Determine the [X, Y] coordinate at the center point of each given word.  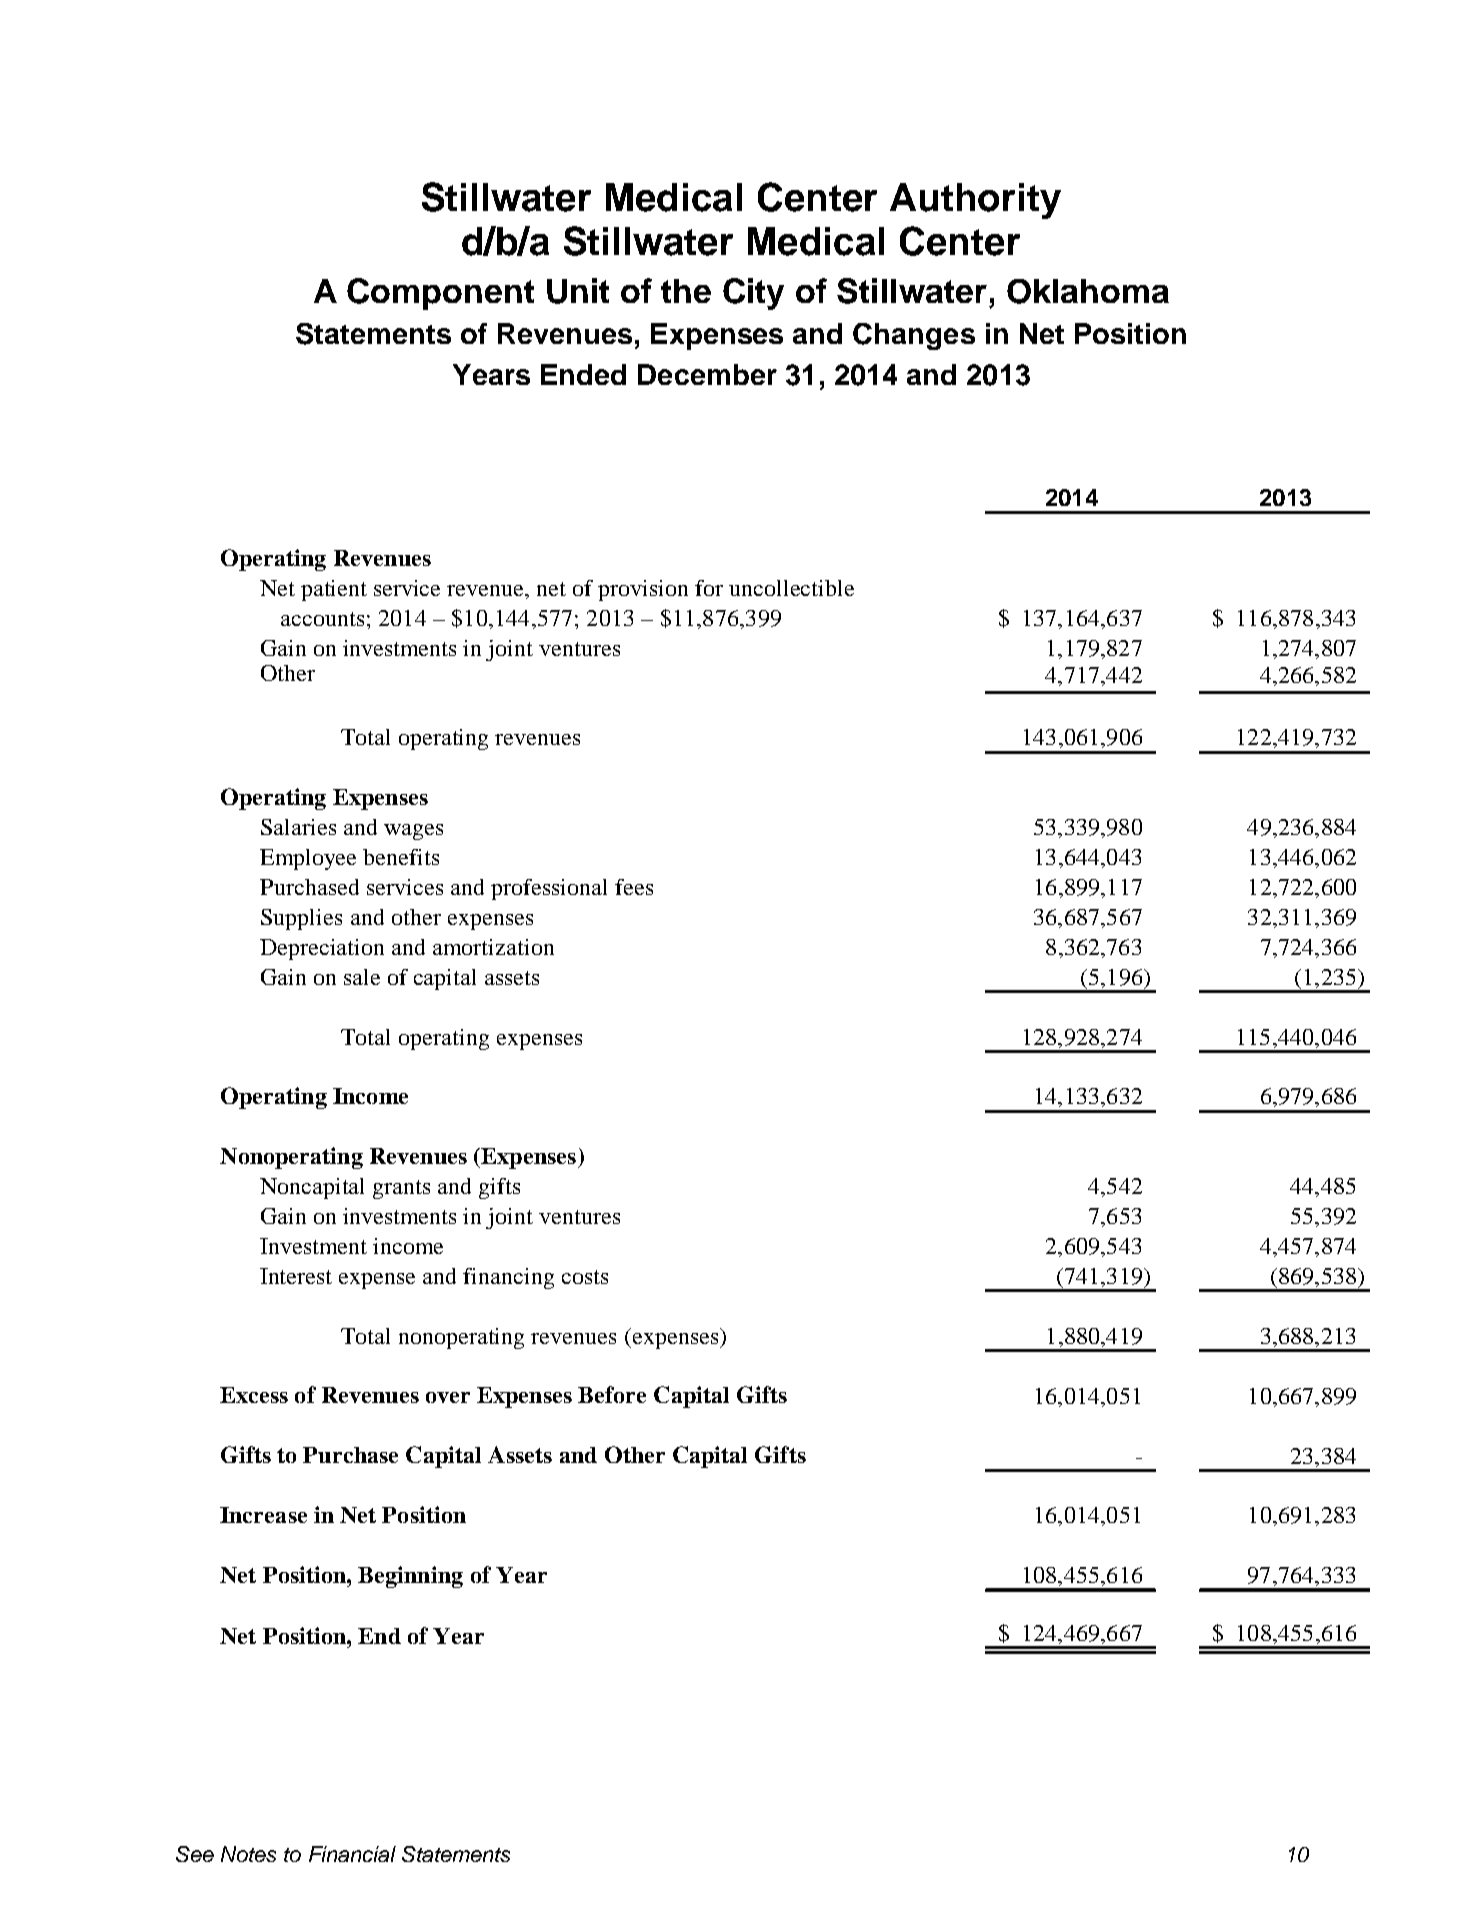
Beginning [410, 1577]
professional [549, 889]
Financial [352, 1854]
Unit [578, 291]
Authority [975, 201]
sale [362, 977]
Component [440, 294]
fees [634, 887]
